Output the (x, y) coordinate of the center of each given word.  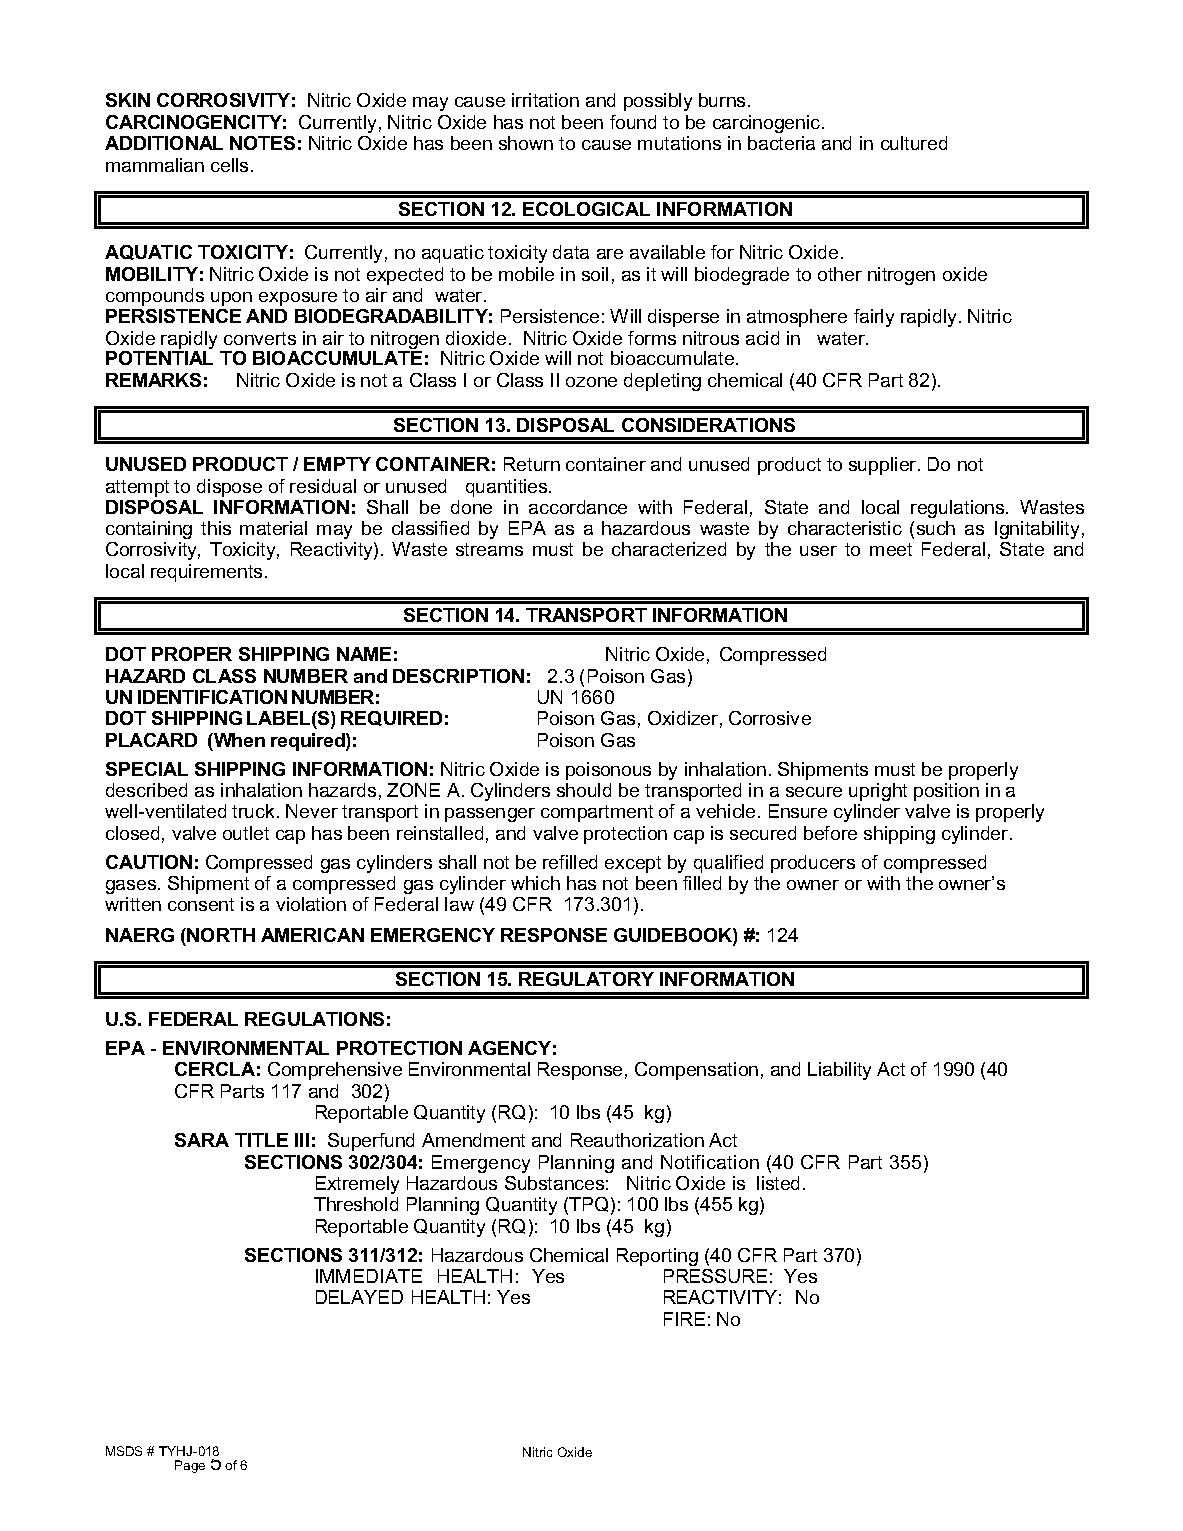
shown (526, 143)
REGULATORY (586, 979)
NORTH (221, 935)
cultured (914, 143)
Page (190, 1466)
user (818, 551)
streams (489, 549)
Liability (839, 1071)
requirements (206, 573)
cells (229, 165)
